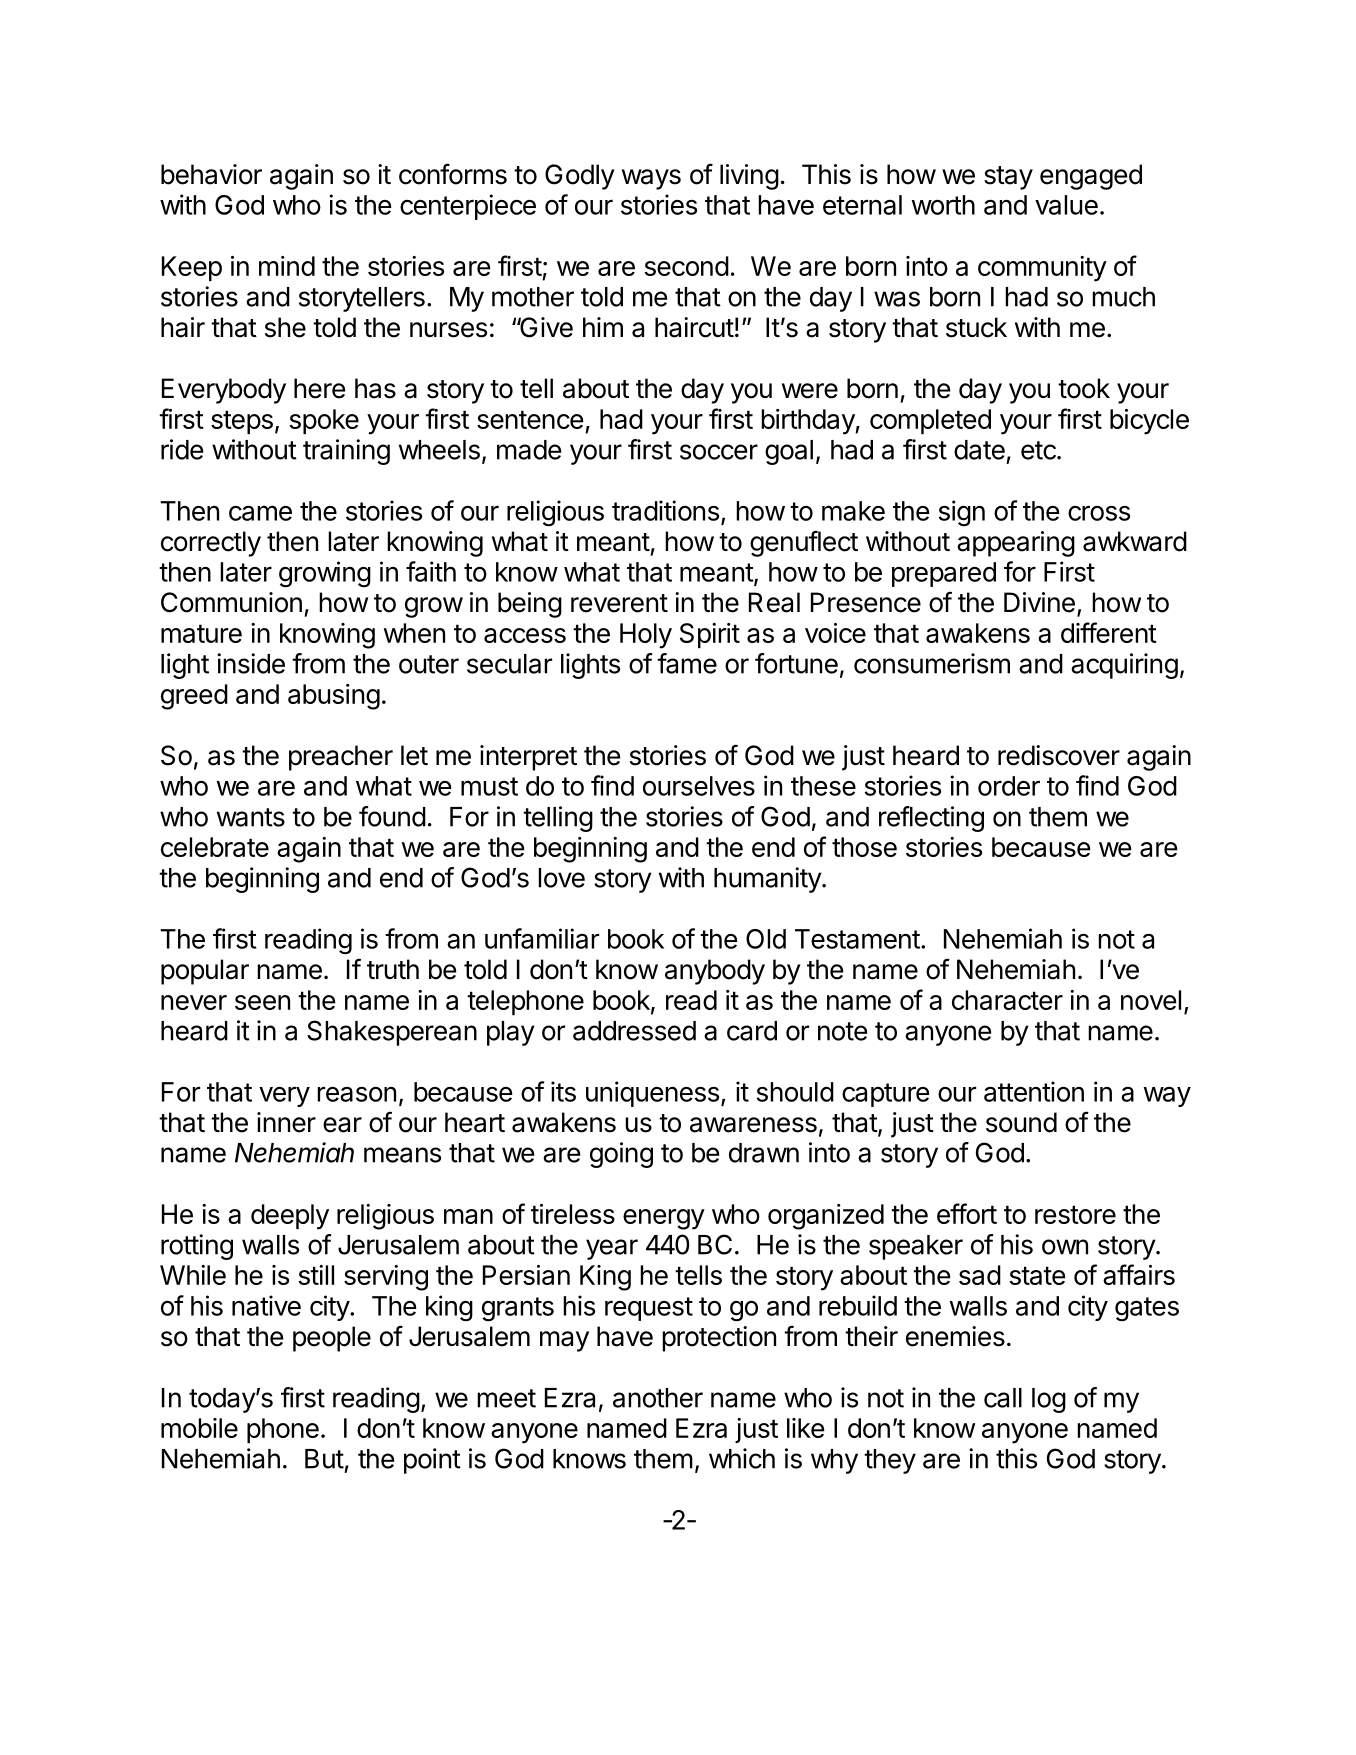  I want to click on ways, so click(651, 179).
